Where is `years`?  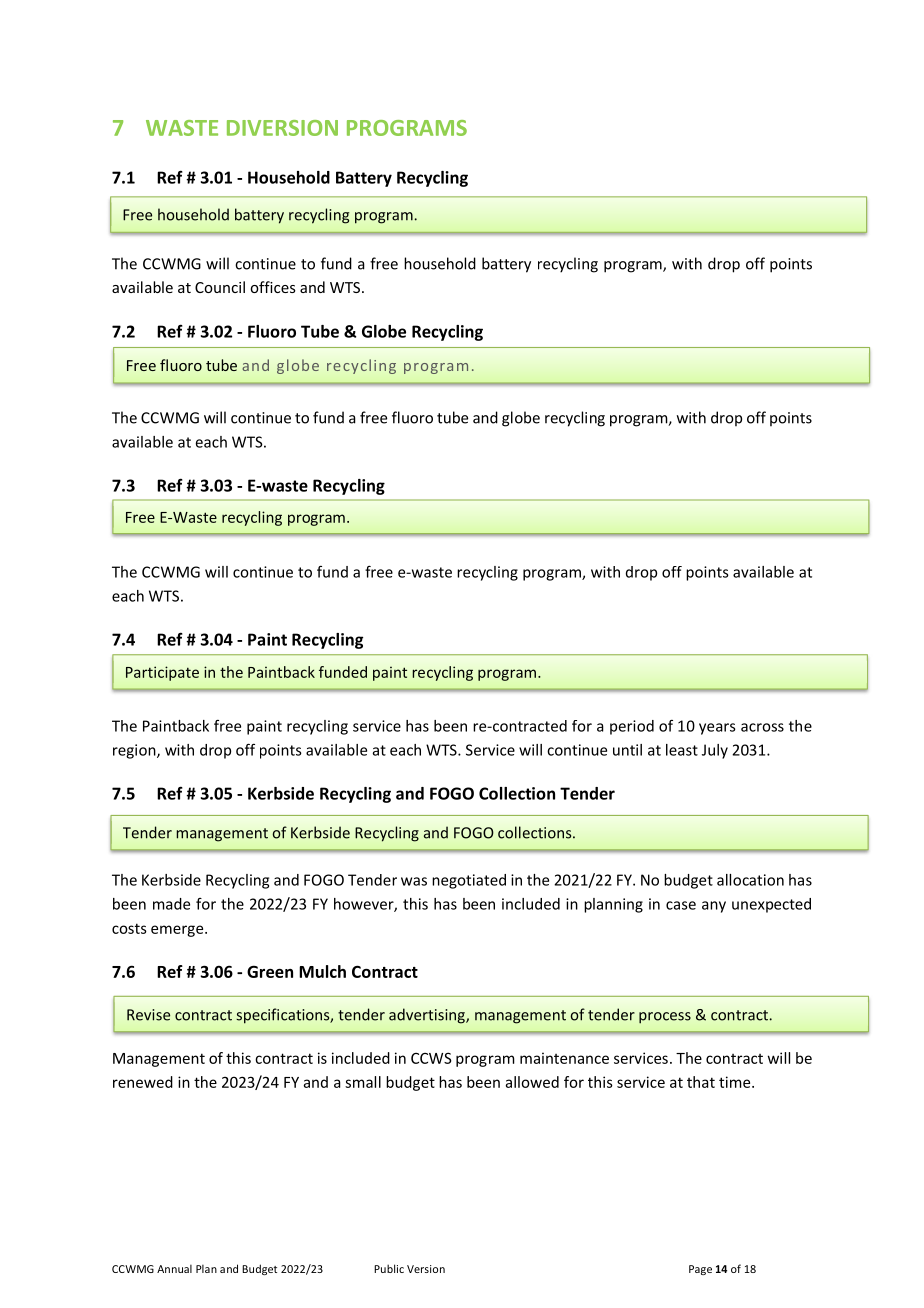
years is located at coordinates (717, 729).
